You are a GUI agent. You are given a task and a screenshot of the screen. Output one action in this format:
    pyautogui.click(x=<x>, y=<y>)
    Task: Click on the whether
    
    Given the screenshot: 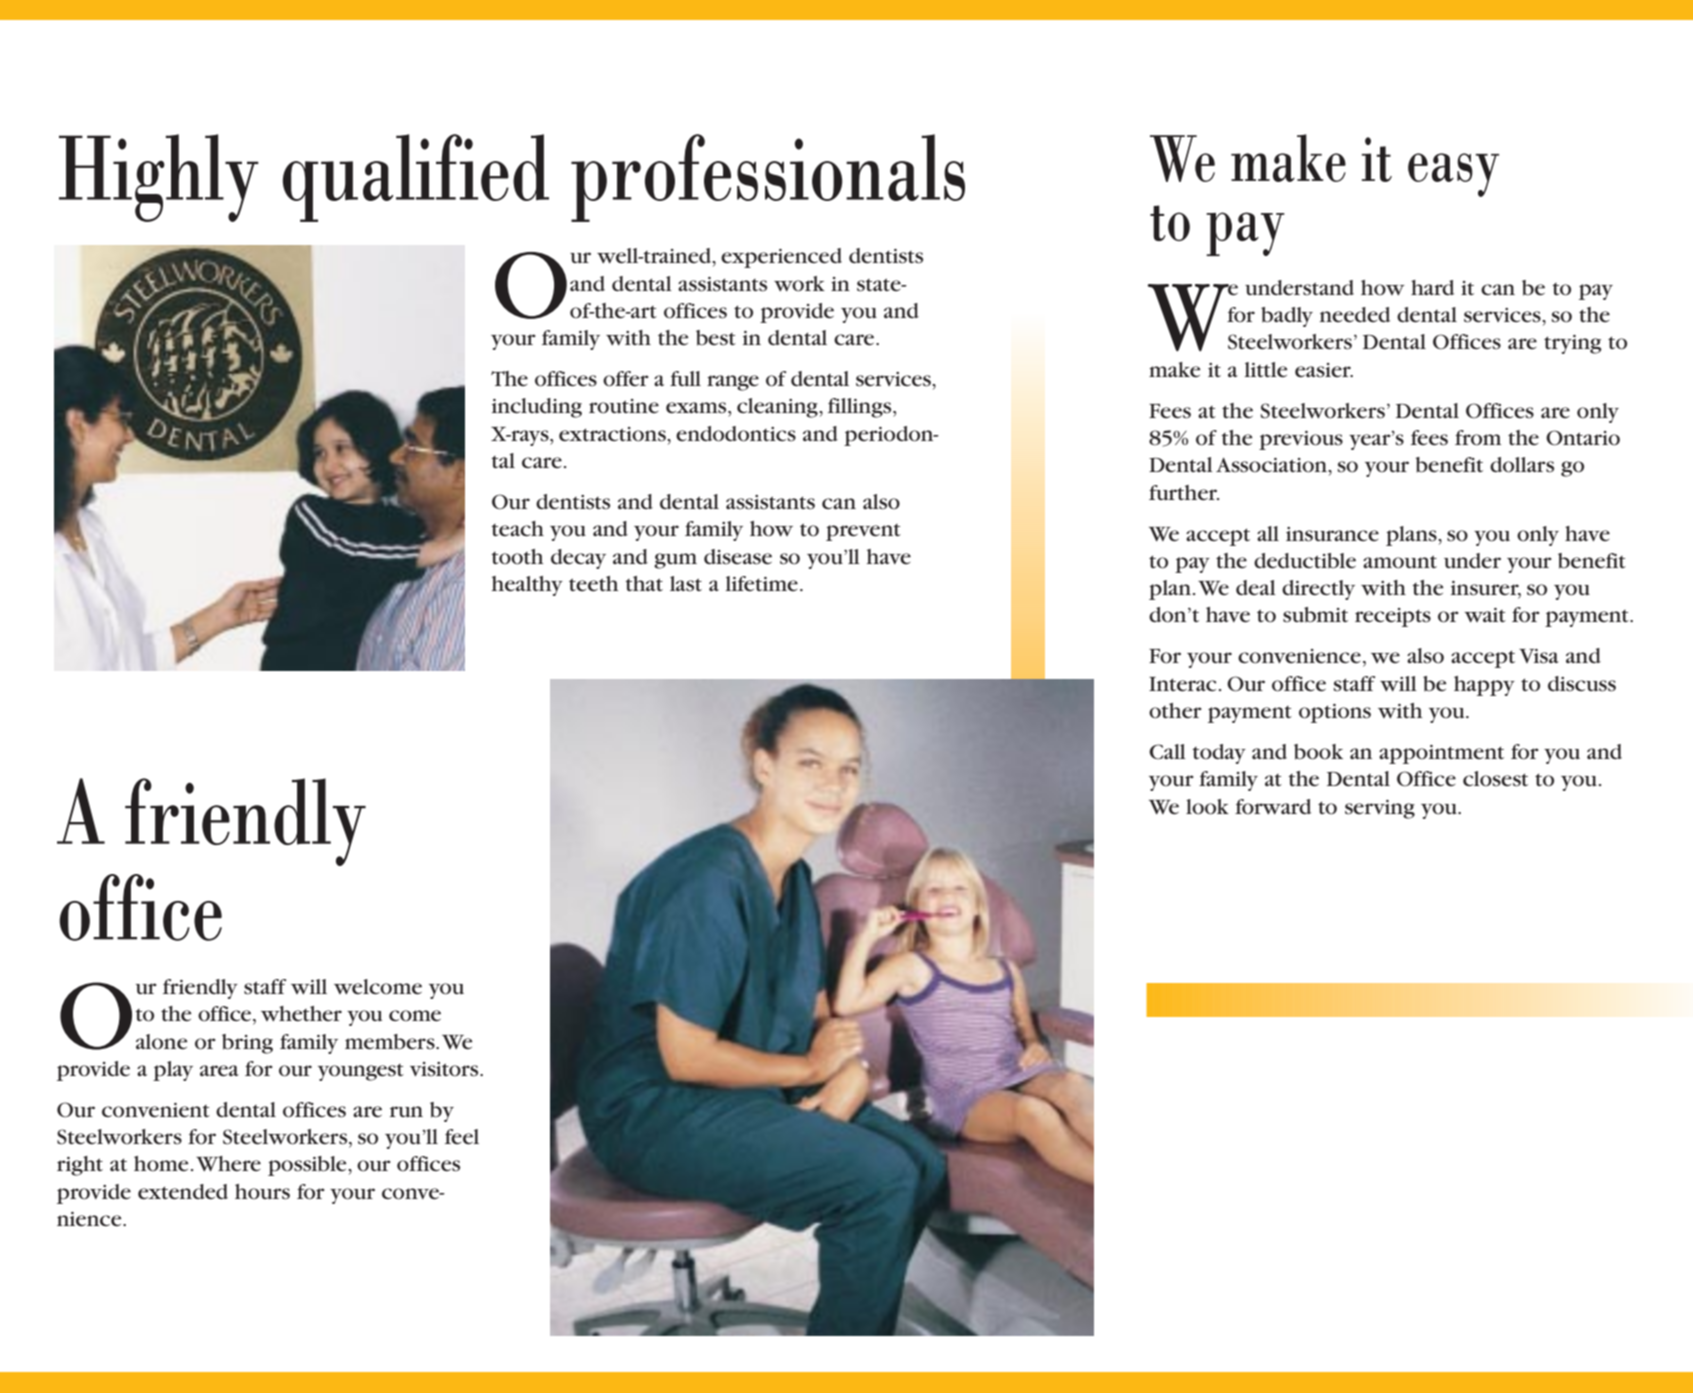 What is the action you would take?
    pyautogui.click(x=301, y=1014)
